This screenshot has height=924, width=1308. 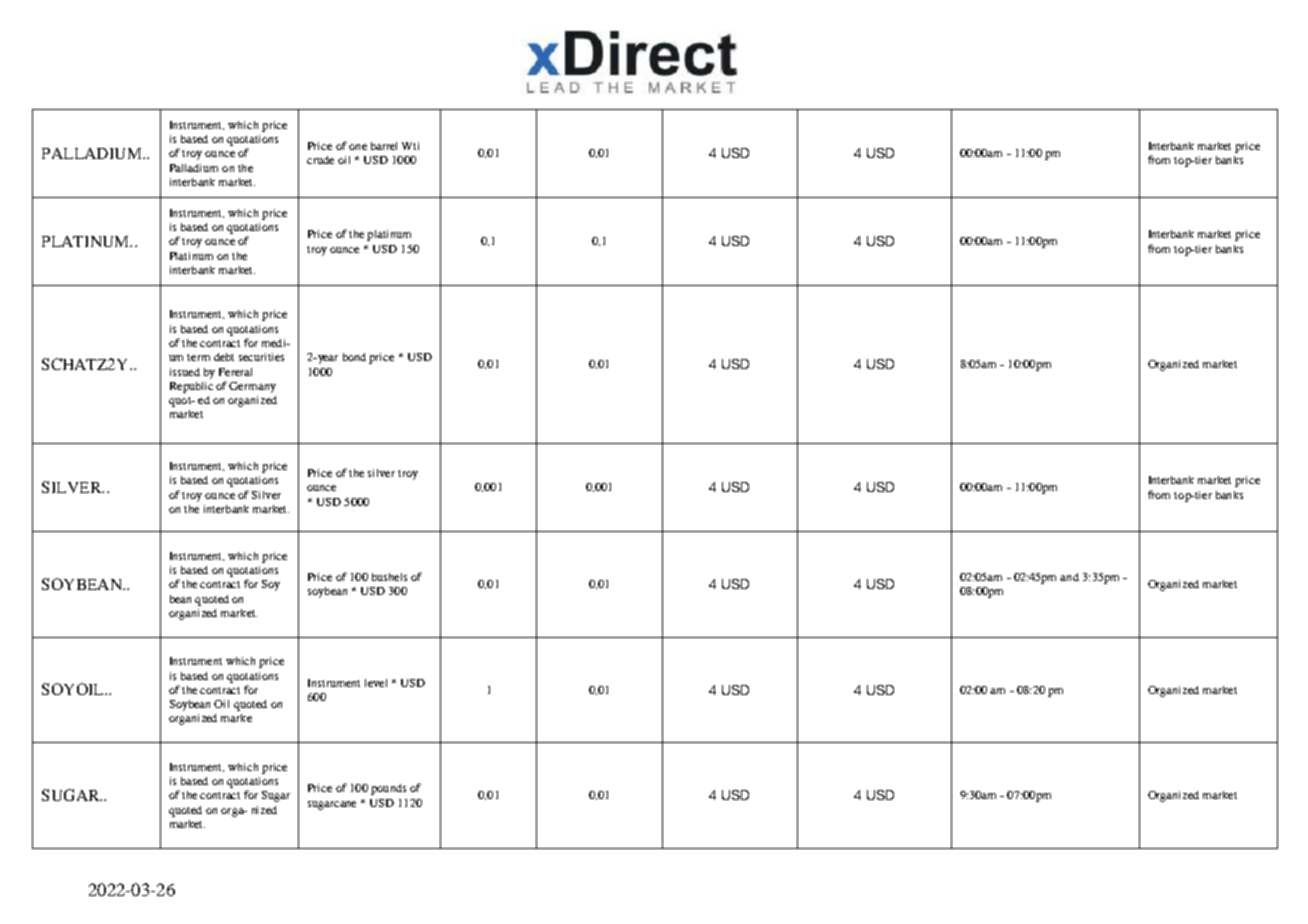 I want to click on issued, so click(x=185, y=372).
